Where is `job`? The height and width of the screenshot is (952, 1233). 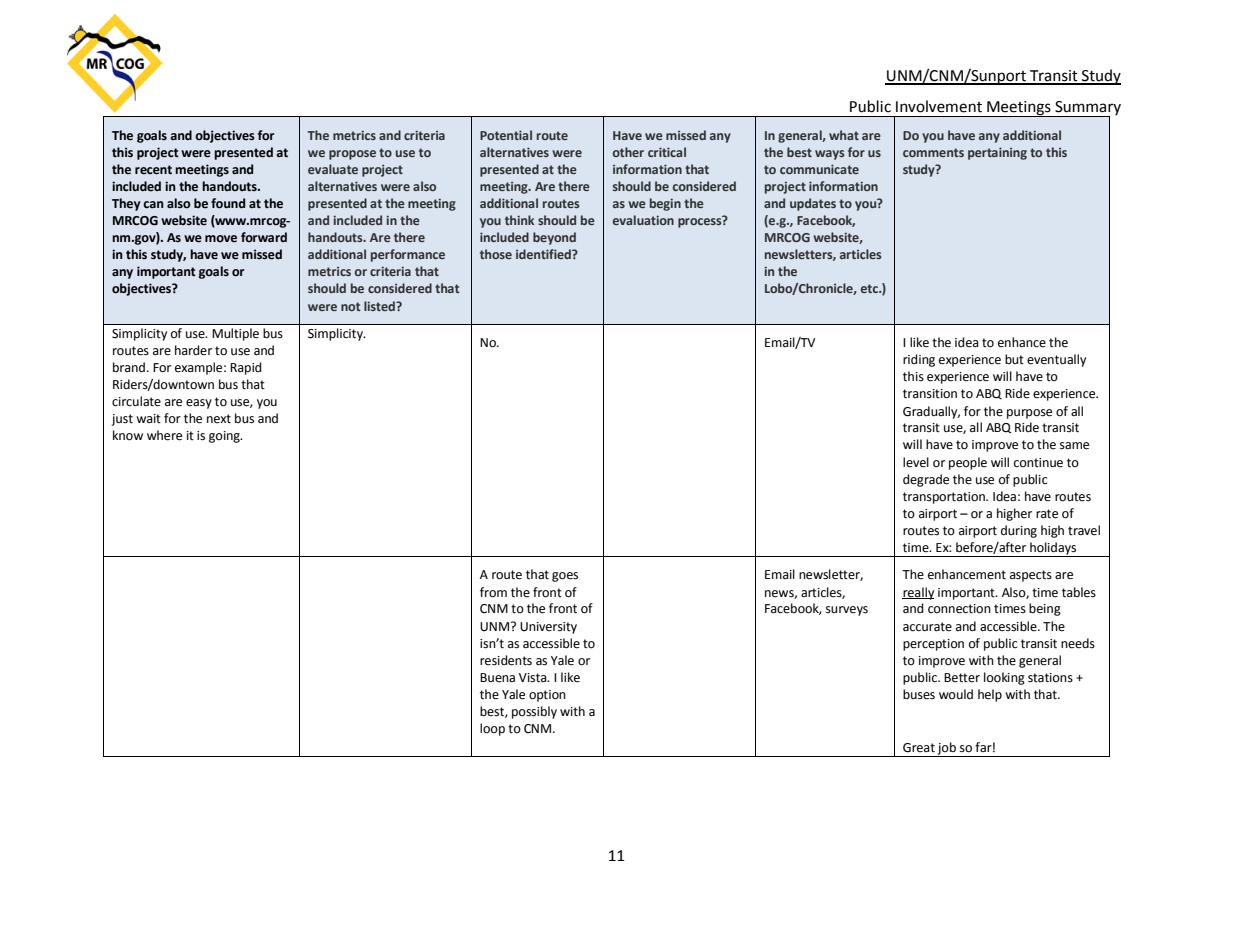
job is located at coordinates (947, 749).
